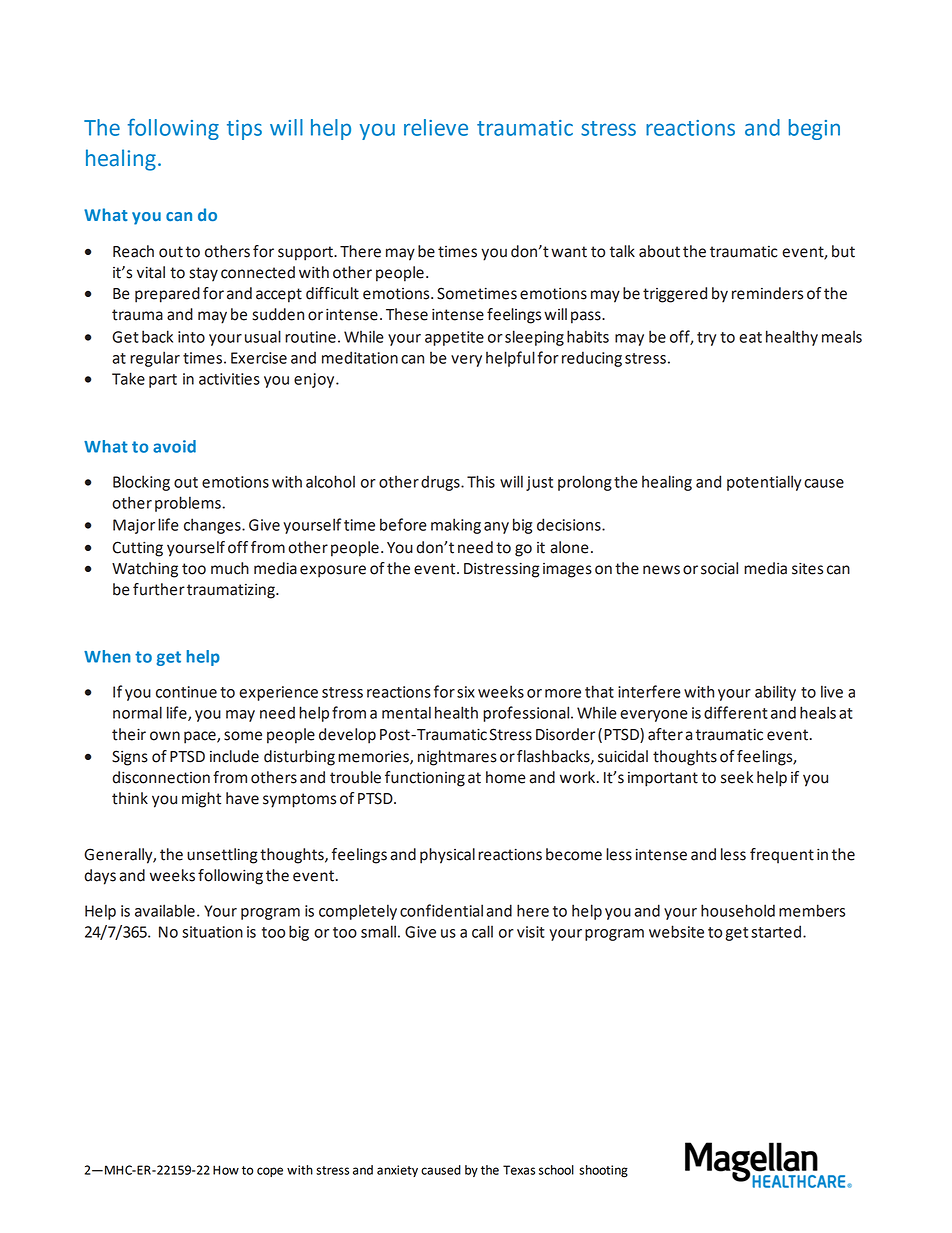  What do you see at coordinates (506, 777) in the screenshot?
I see `home` at bounding box center [506, 777].
